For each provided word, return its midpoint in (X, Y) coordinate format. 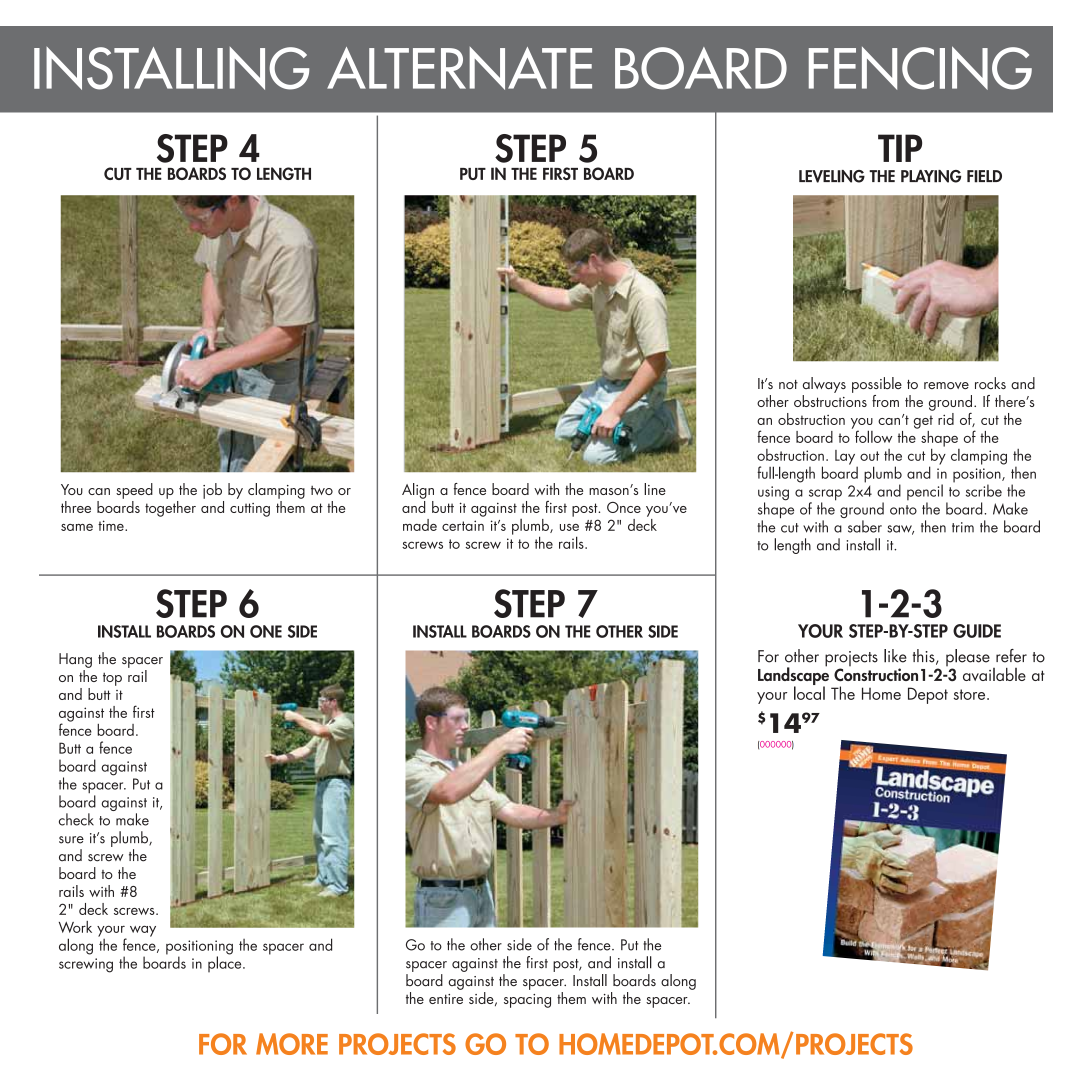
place (226, 963)
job (212, 491)
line (655, 489)
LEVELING (832, 176)
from (885, 401)
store (971, 694)
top (112, 679)
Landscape (793, 676)
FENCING (920, 68)
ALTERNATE (459, 68)
